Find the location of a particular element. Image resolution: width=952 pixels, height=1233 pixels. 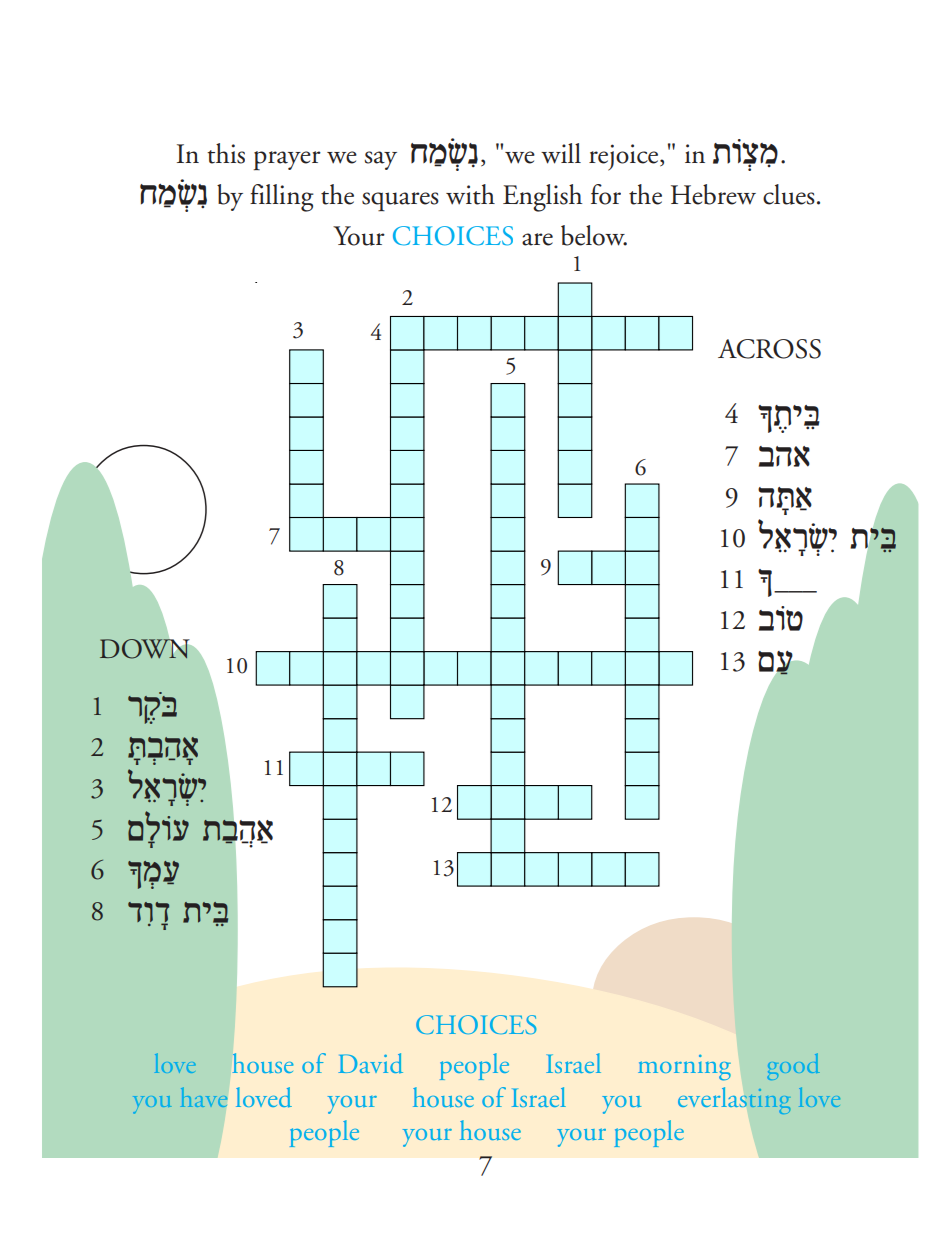

squares is located at coordinates (400, 202).
